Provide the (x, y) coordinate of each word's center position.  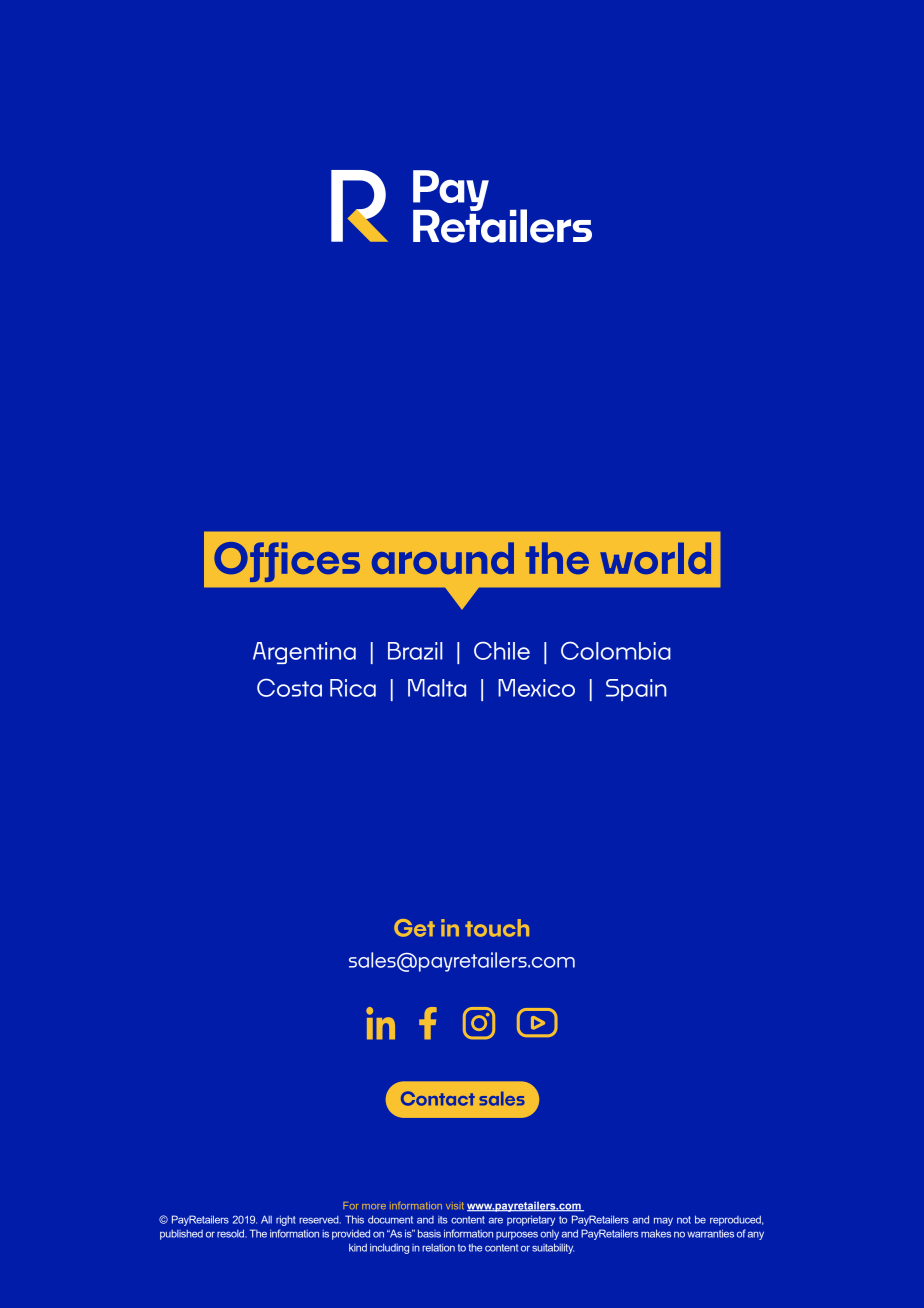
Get (414, 928)
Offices (287, 562)
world (655, 558)
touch (497, 928)
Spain (636, 690)
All (266, 1219)
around (443, 558)
